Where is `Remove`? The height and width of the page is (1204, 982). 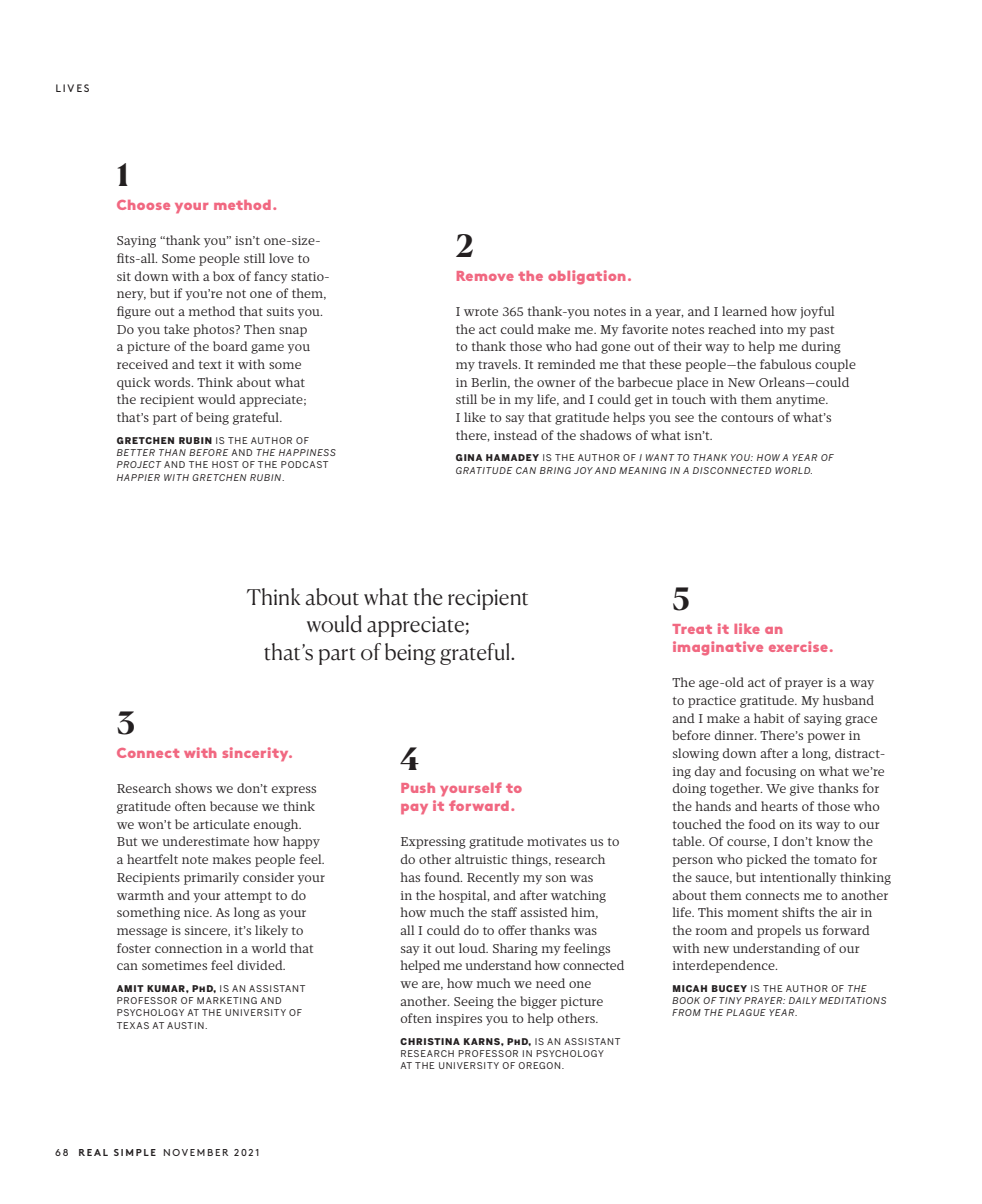
Remove is located at coordinates (485, 276).
